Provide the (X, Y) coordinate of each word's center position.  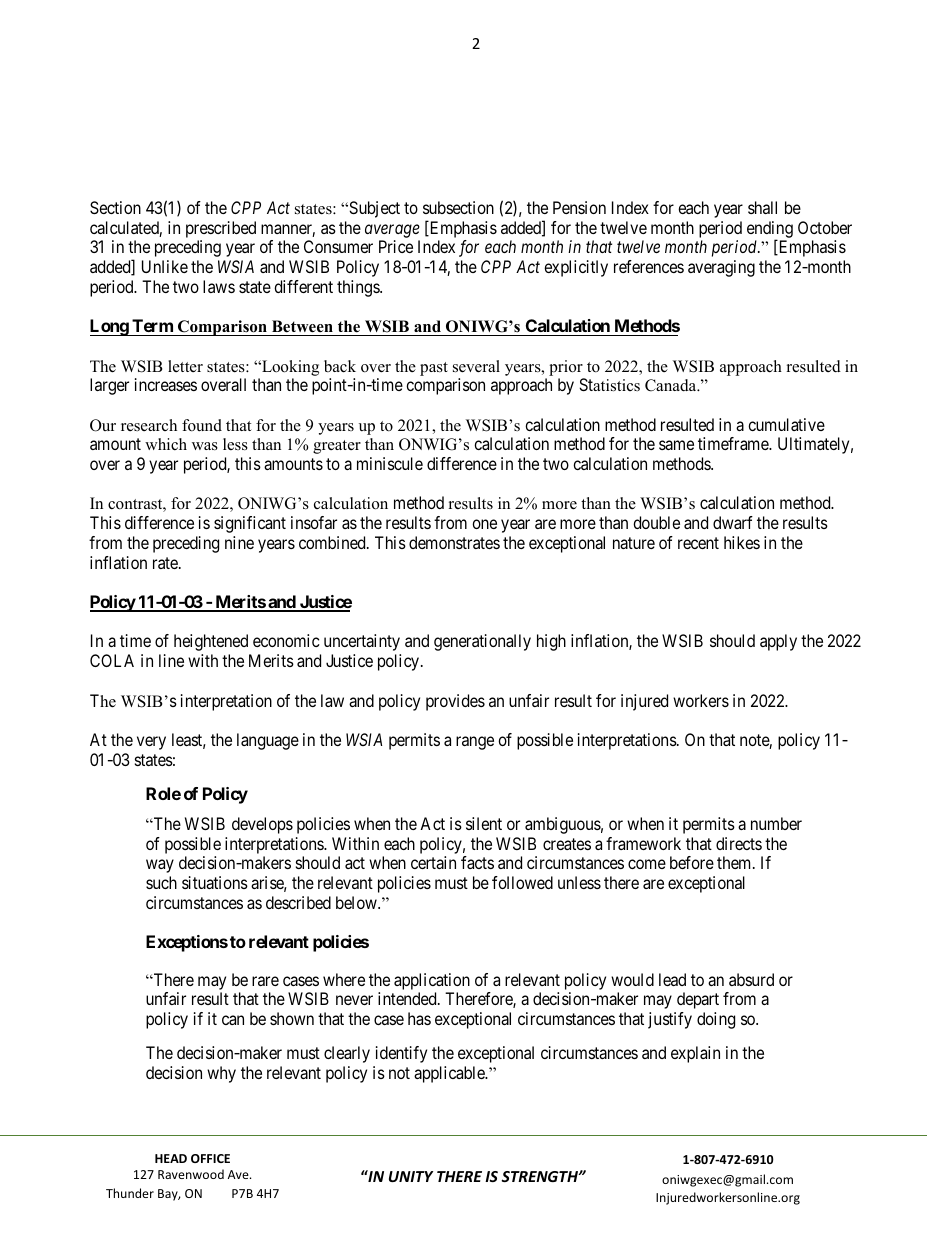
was (205, 446)
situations (215, 882)
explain (695, 1054)
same (676, 445)
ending (770, 230)
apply (778, 642)
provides (455, 702)
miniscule (390, 463)
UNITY (411, 1176)
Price (396, 246)
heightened (211, 642)
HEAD (171, 1158)
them (735, 862)
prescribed (221, 229)
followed (522, 882)
